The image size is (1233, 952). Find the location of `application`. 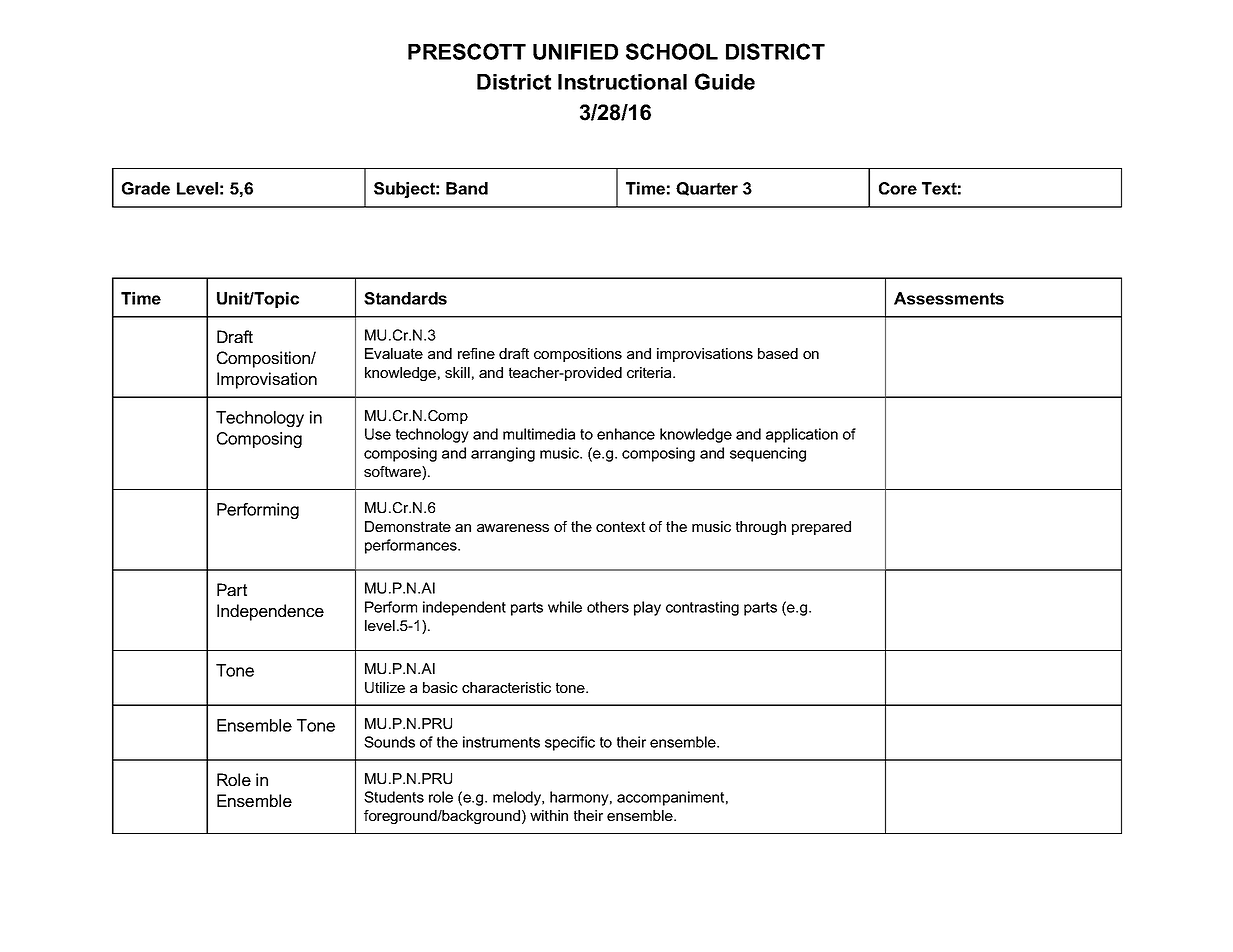

application is located at coordinates (802, 435).
